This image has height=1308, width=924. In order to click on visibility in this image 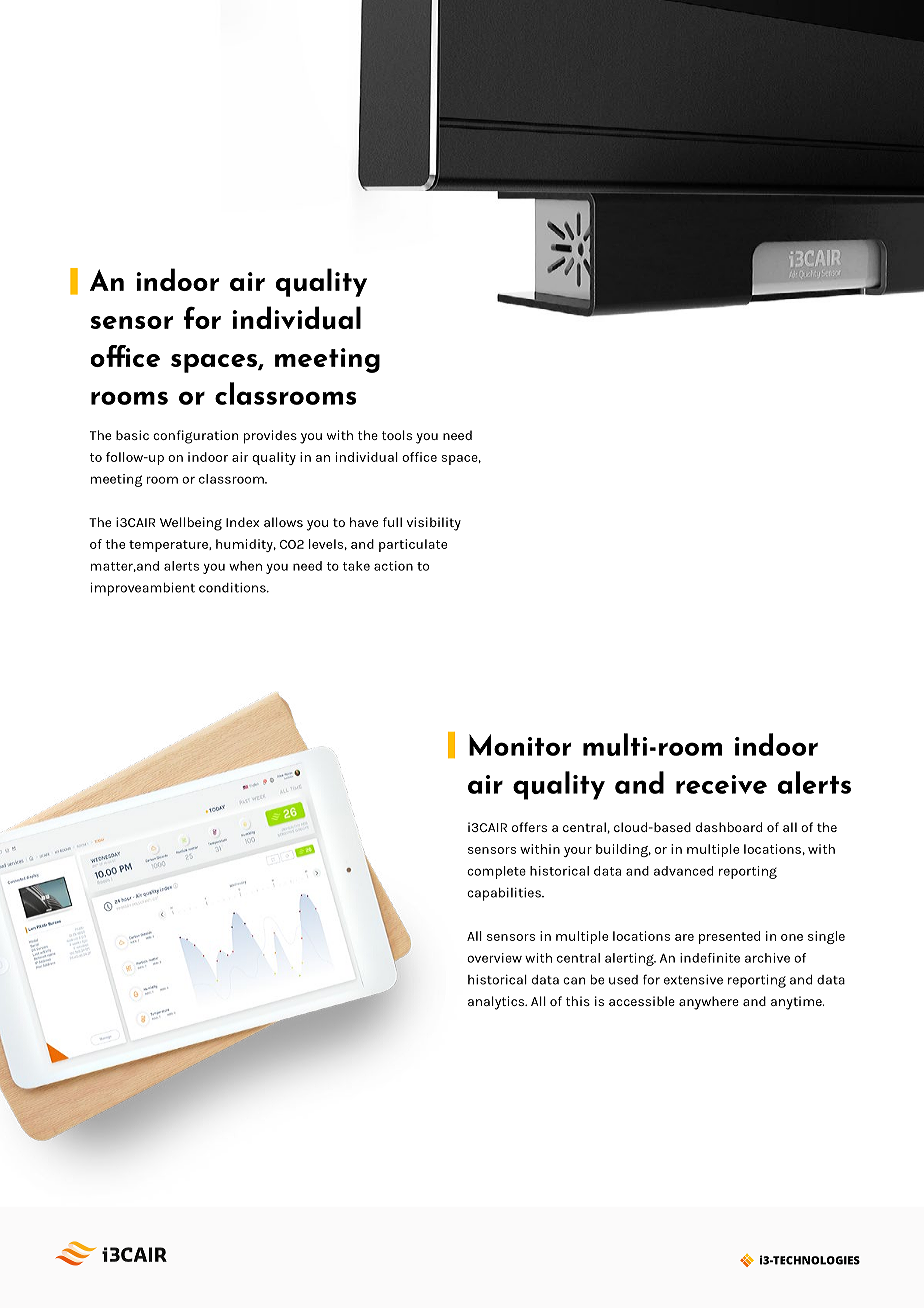, I will do `click(434, 524)`.
